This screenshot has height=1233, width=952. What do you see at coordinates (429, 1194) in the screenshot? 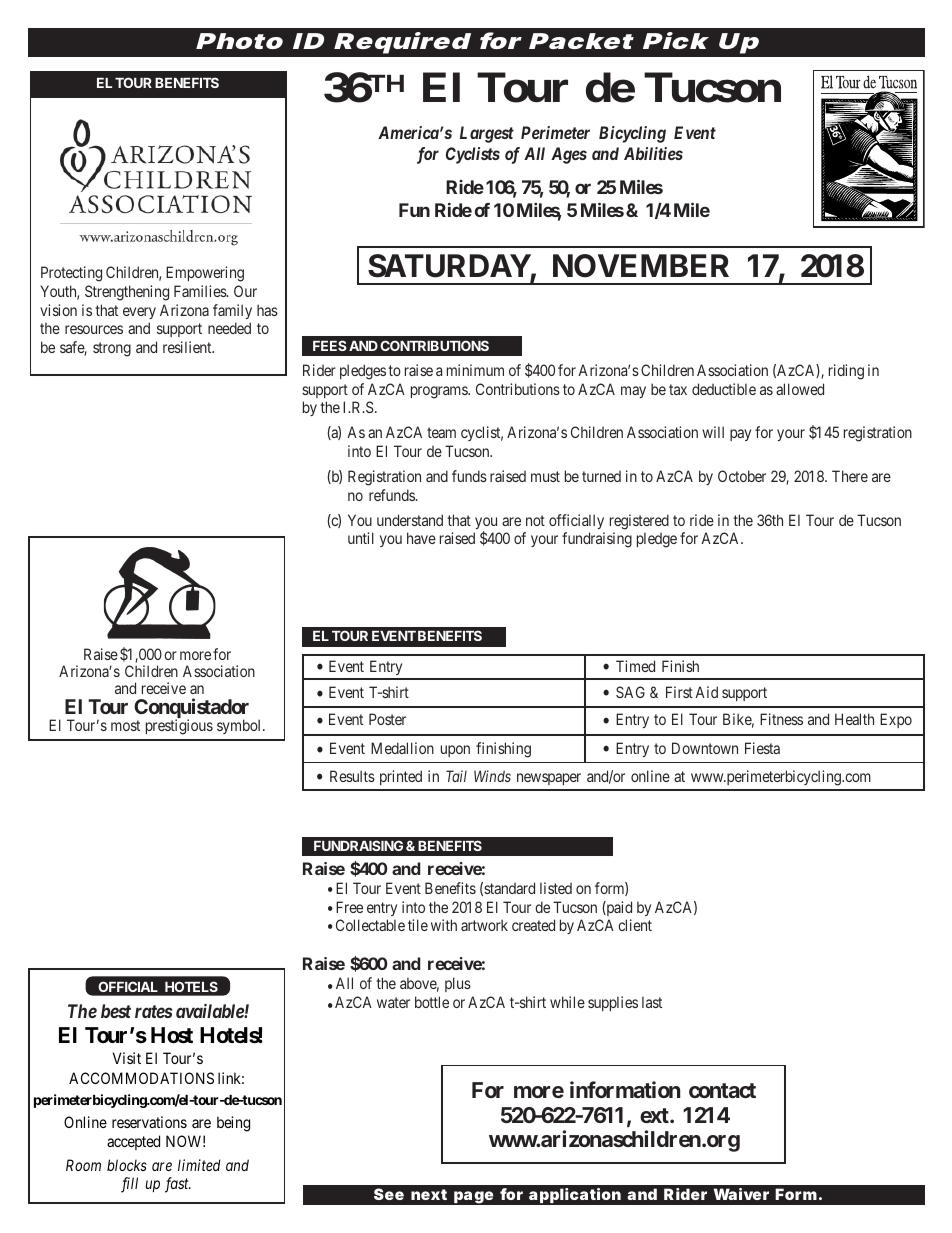
I see `next` at bounding box center [429, 1194].
